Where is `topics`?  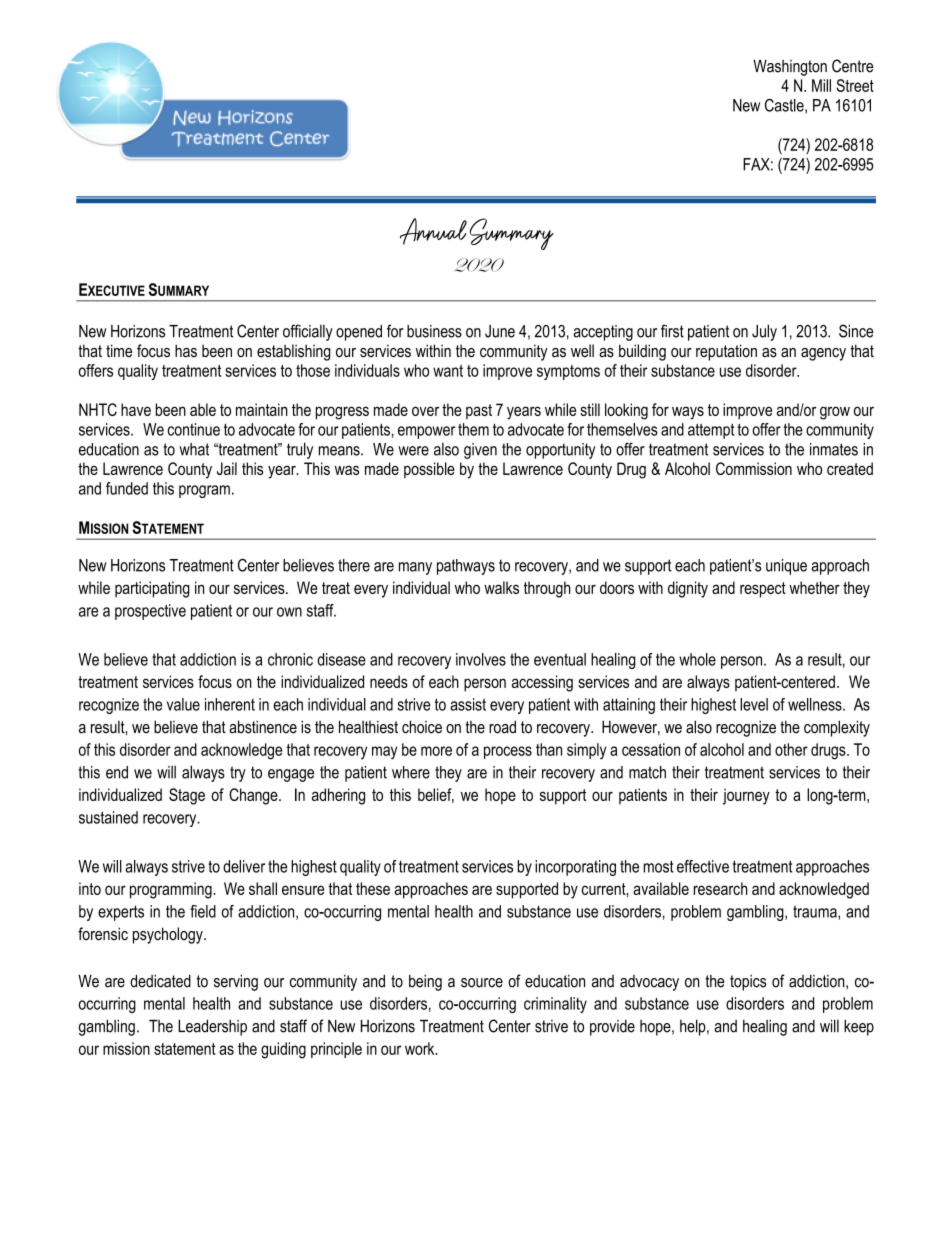 topics is located at coordinates (748, 983).
